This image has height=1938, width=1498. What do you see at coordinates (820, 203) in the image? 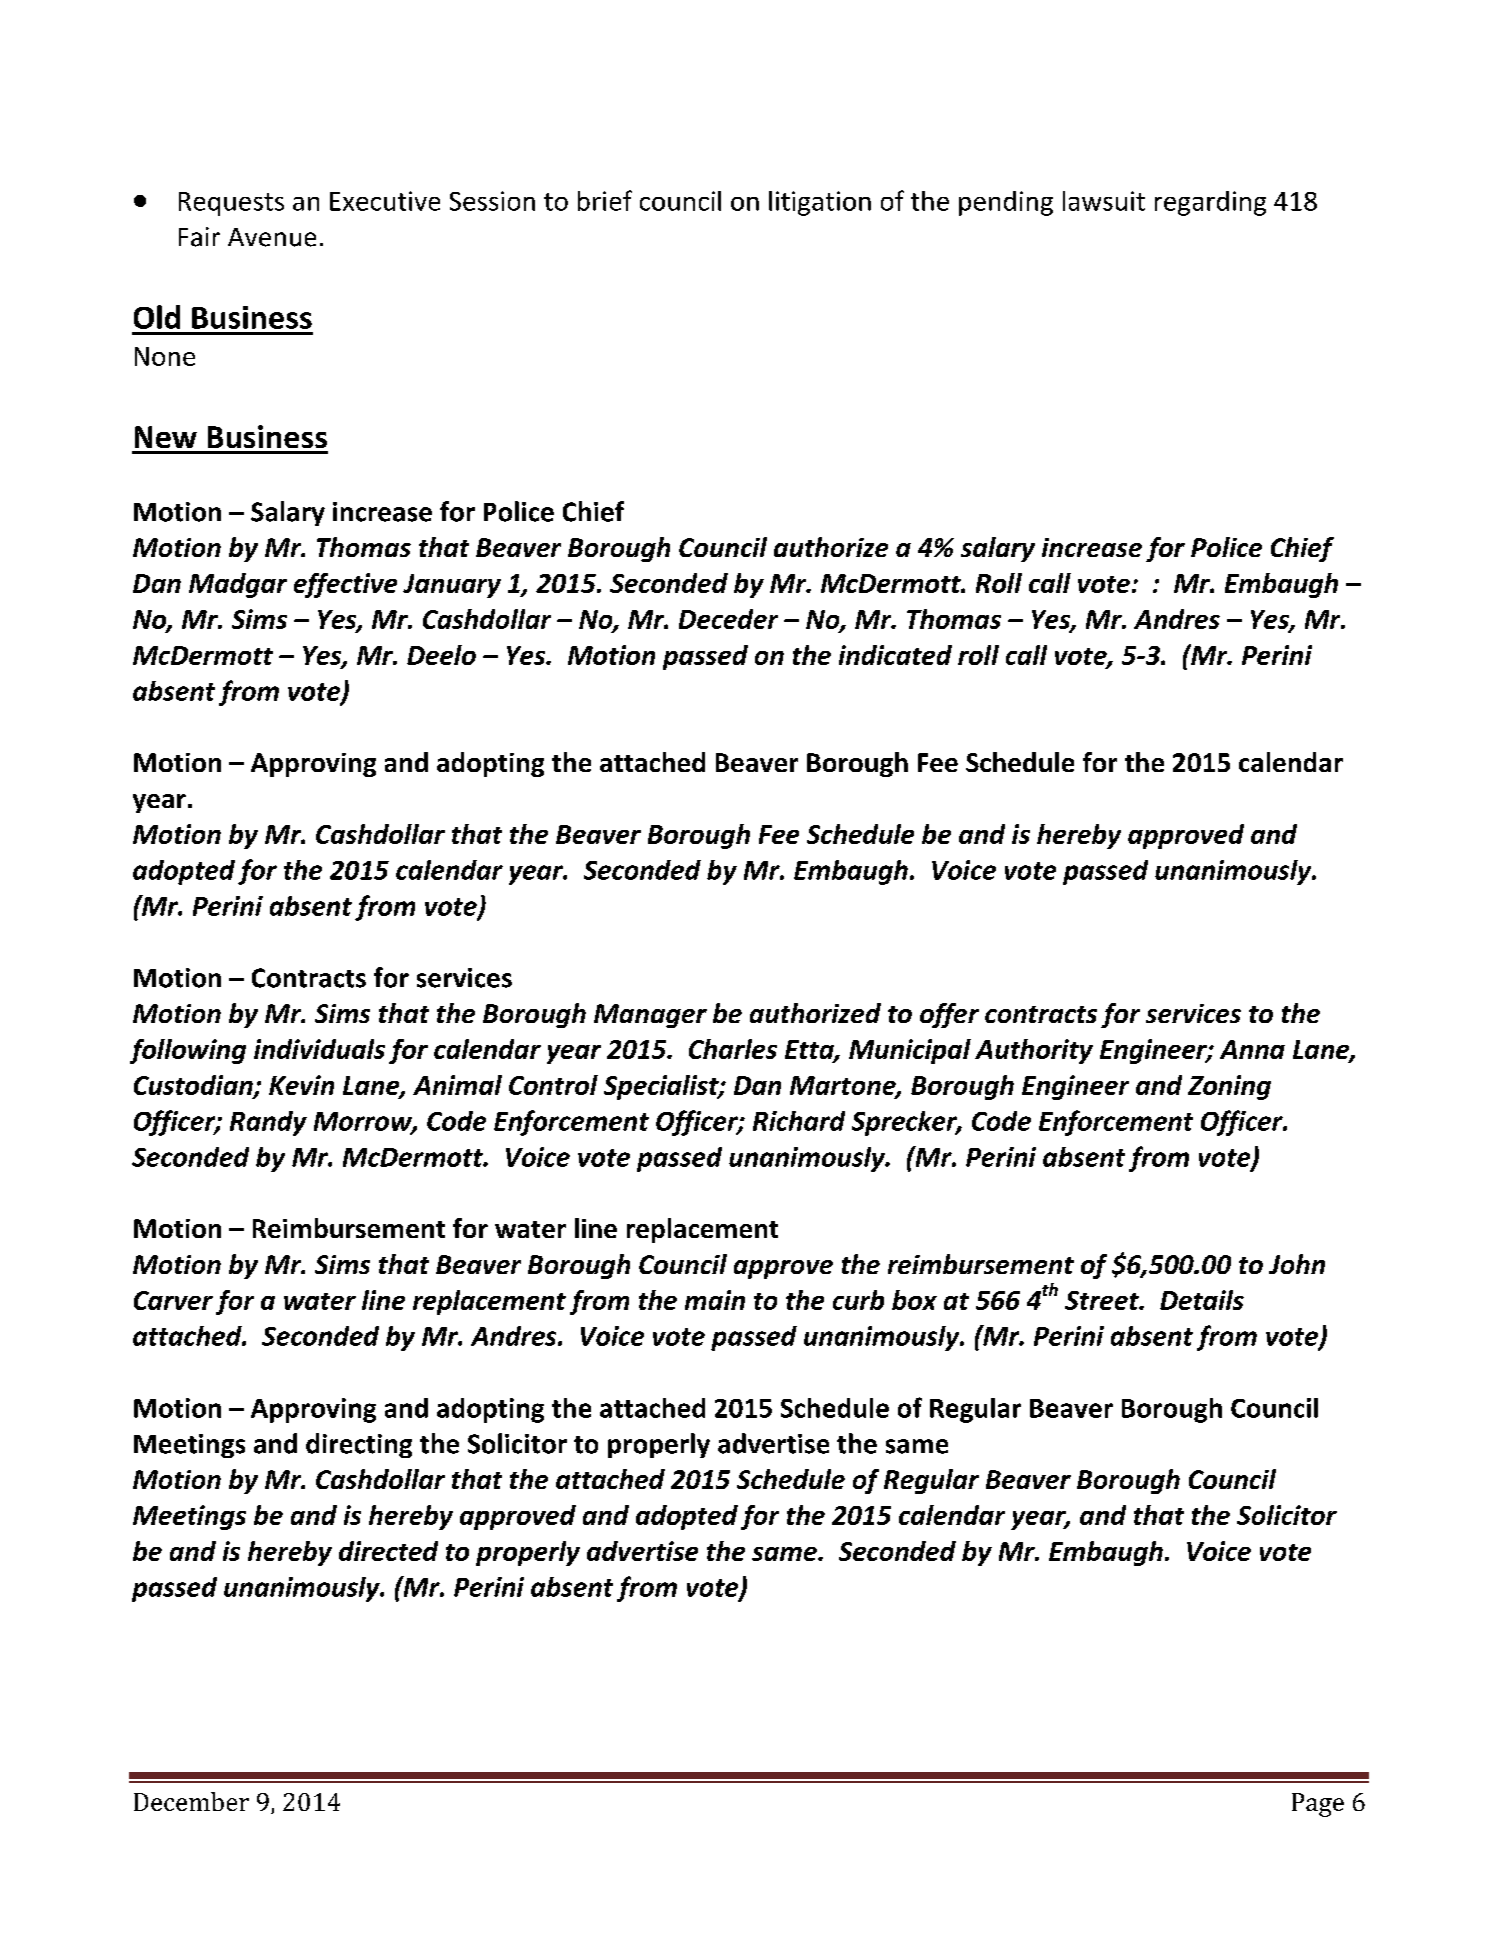
I see `litigation` at bounding box center [820, 203].
